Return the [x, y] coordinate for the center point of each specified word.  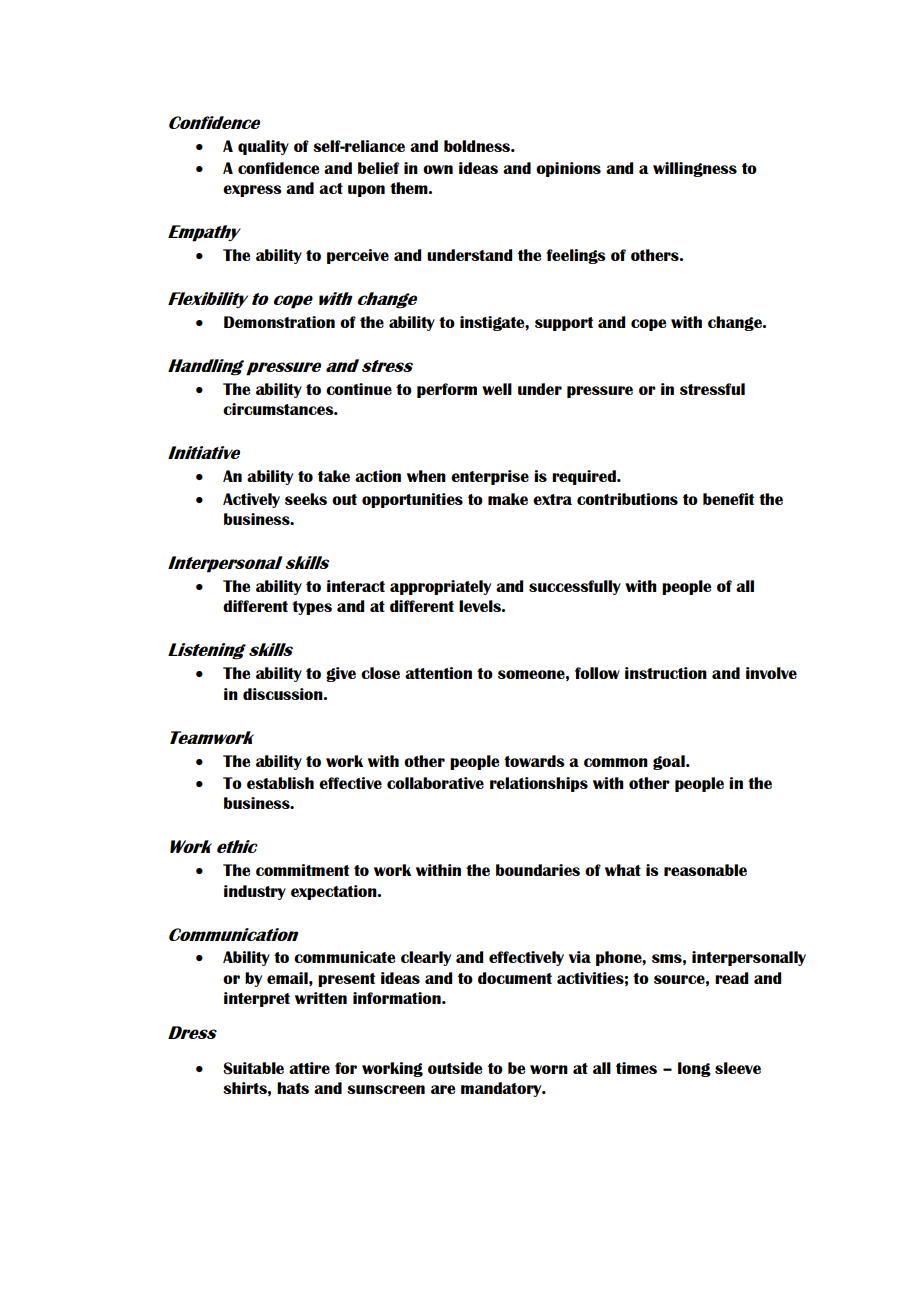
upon [366, 191]
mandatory [502, 1089]
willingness [695, 169]
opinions [568, 169]
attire [309, 1068]
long [694, 1069]
